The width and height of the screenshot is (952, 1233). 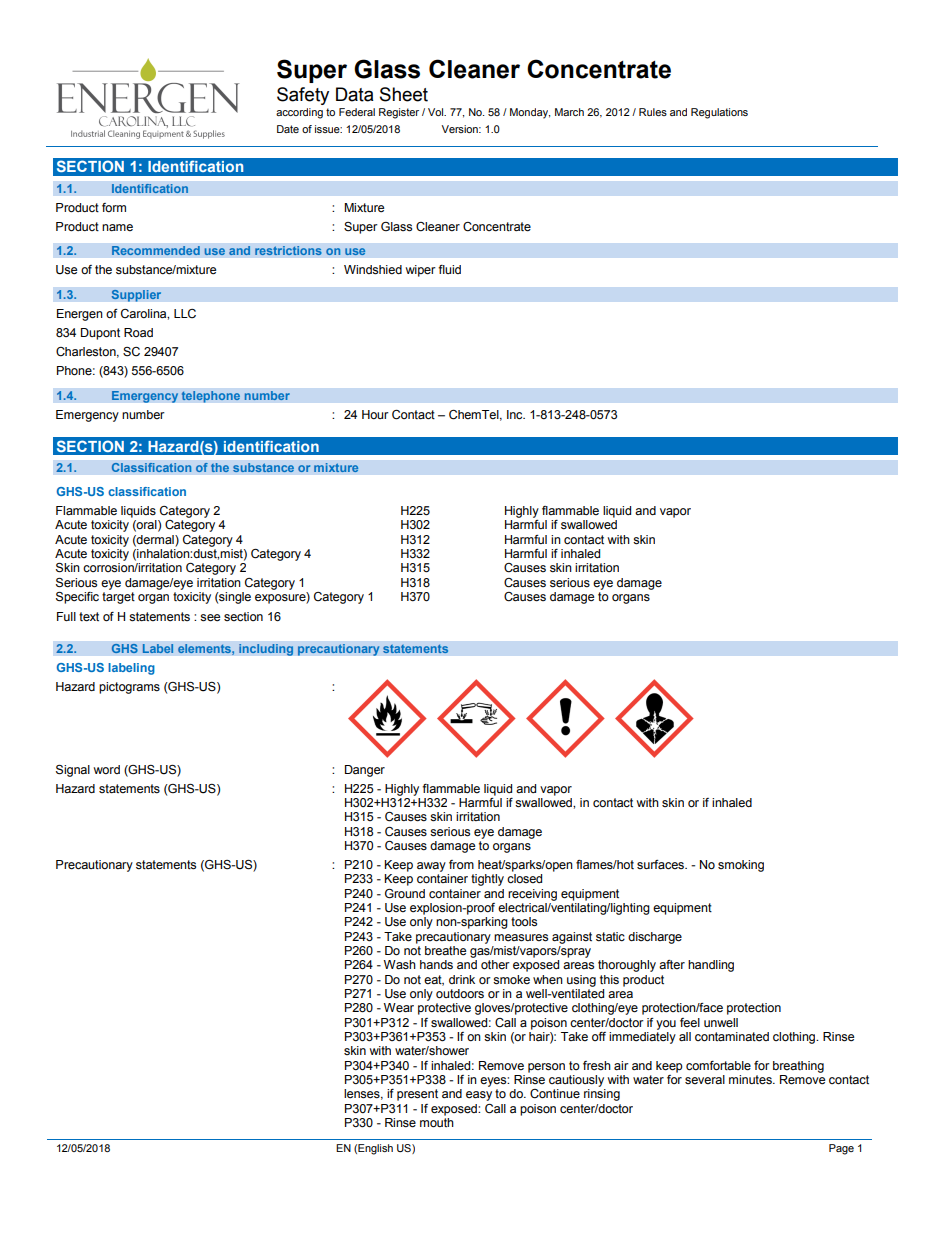 What do you see at coordinates (114, 207) in the screenshot?
I see `form` at bounding box center [114, 207].
